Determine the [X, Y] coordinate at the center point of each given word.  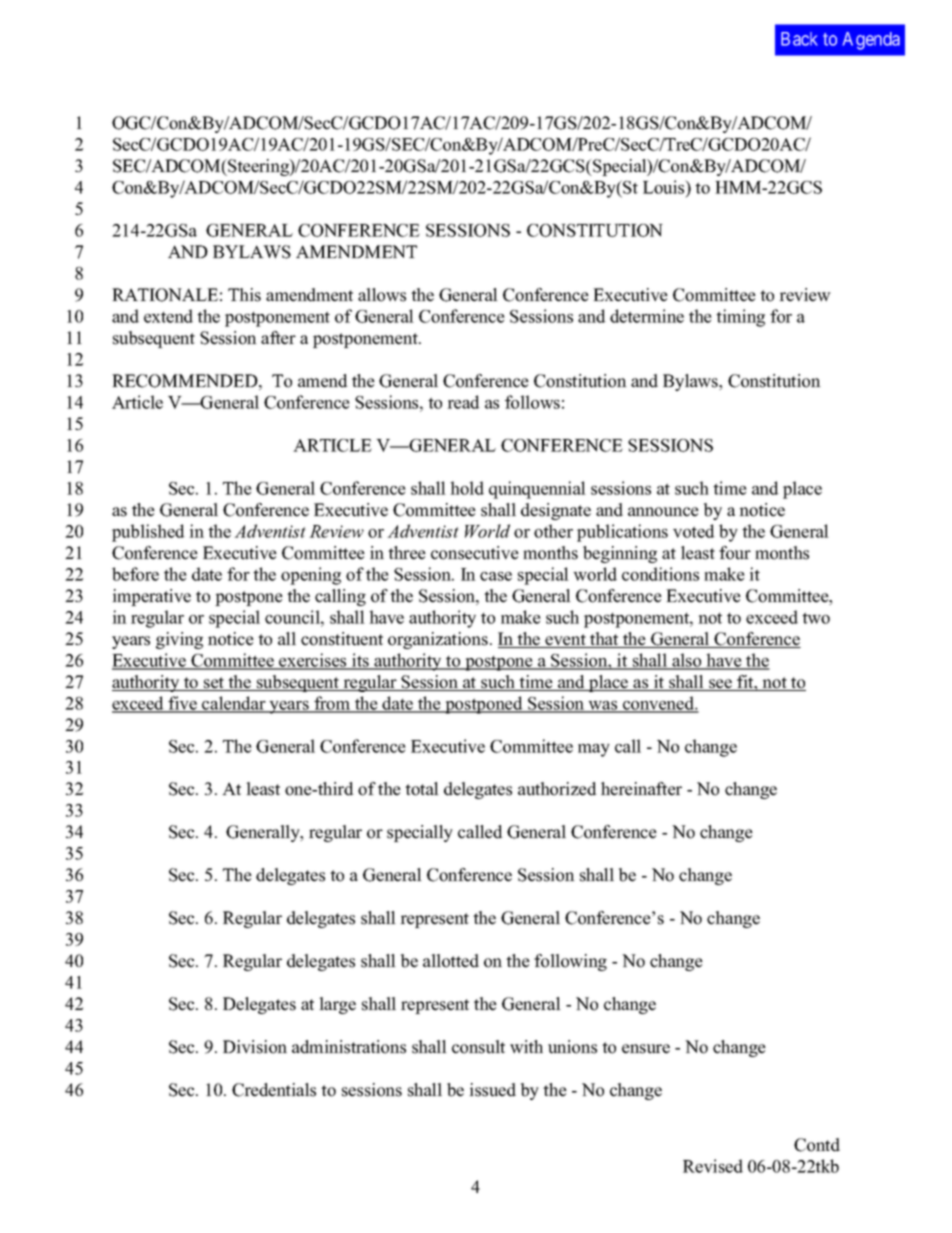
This [244, 295]
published [148, 533]
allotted [451, 961]
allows [382, 295]
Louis [665, 188]
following [570, 962]
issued [492, 1090]
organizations [438, 640]
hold [467, 488]
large [337, 1005]
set [214, 684]
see [720, 685]
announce [663, 512]
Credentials [274, 1090]
